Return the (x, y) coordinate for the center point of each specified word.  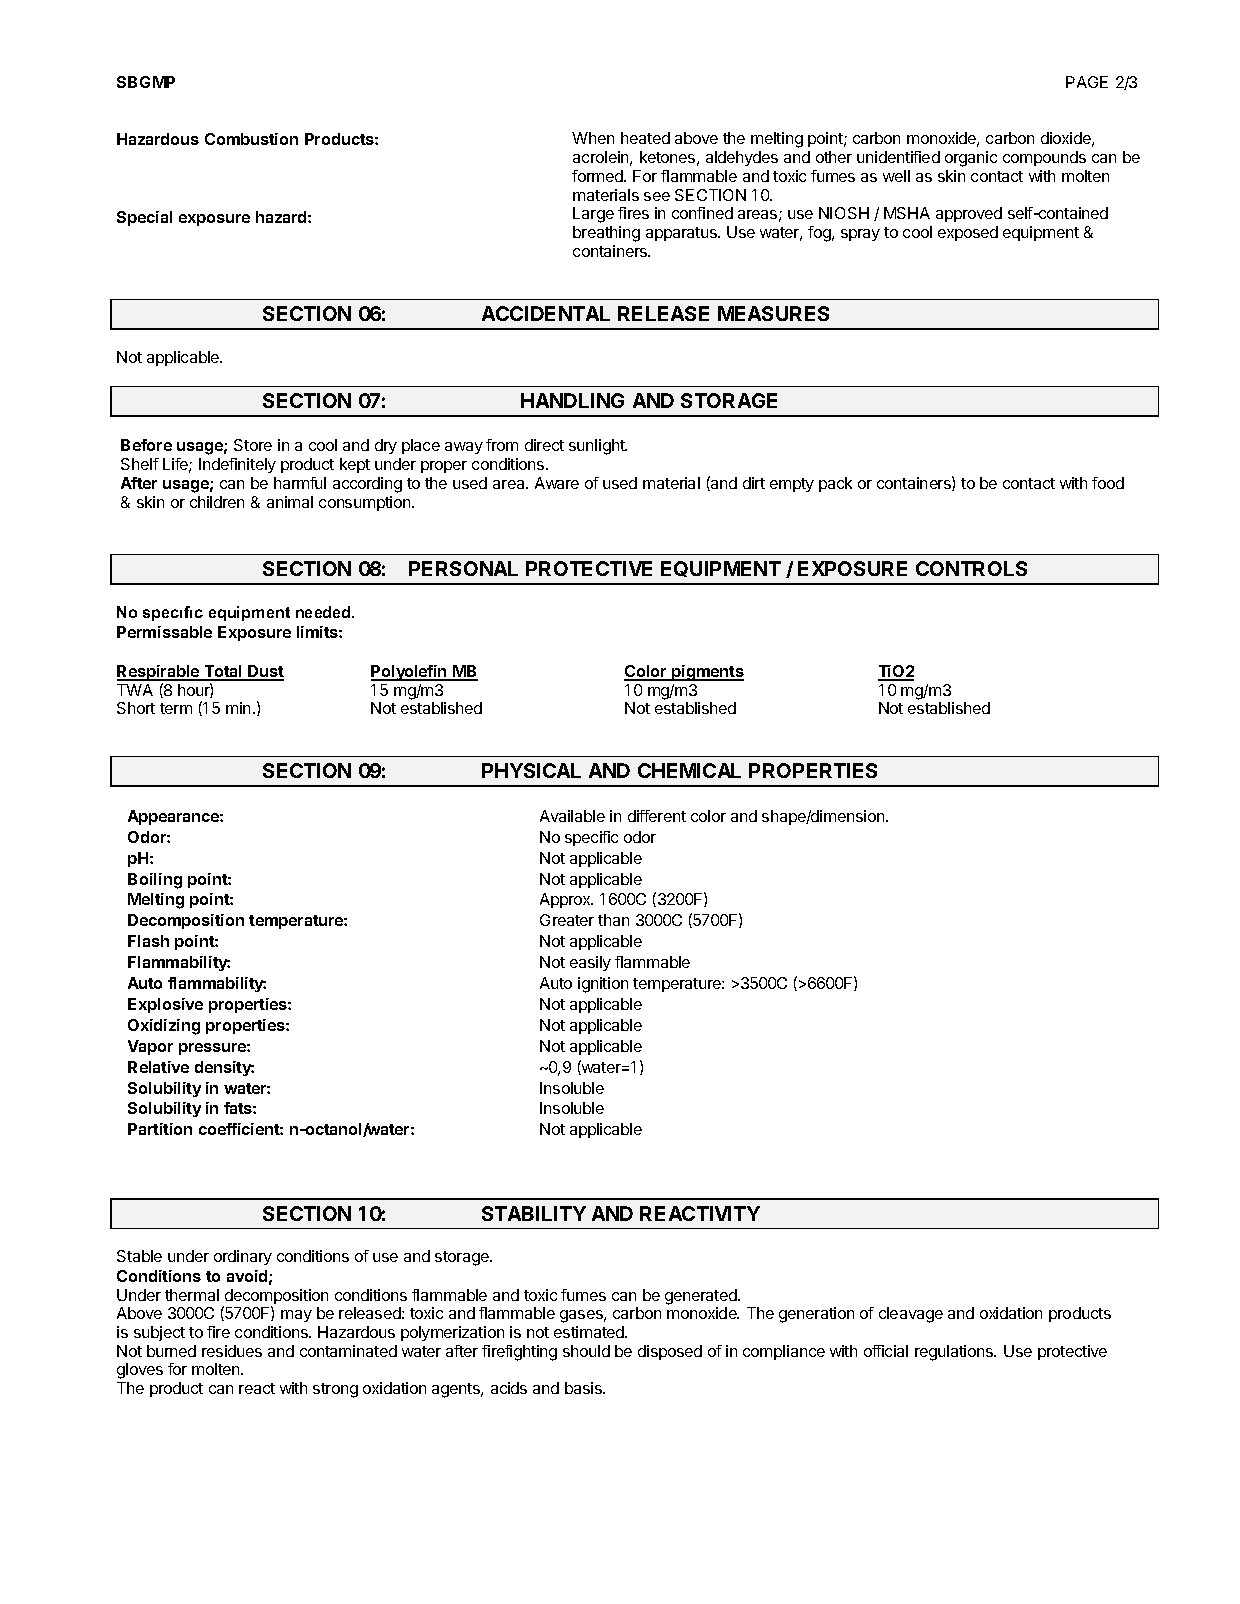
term (176, 708)
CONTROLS (971, 568)
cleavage (911, 1315)
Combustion (251, 139)
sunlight (598, 447)
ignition (603, 985)
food (1108, 483)
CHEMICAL (689, 770)
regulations (955, 1353)
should (586, 1351)
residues (232, 1351)
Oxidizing (164, 1027)
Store (253, 445)
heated (645, 138)
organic (971, 159)
